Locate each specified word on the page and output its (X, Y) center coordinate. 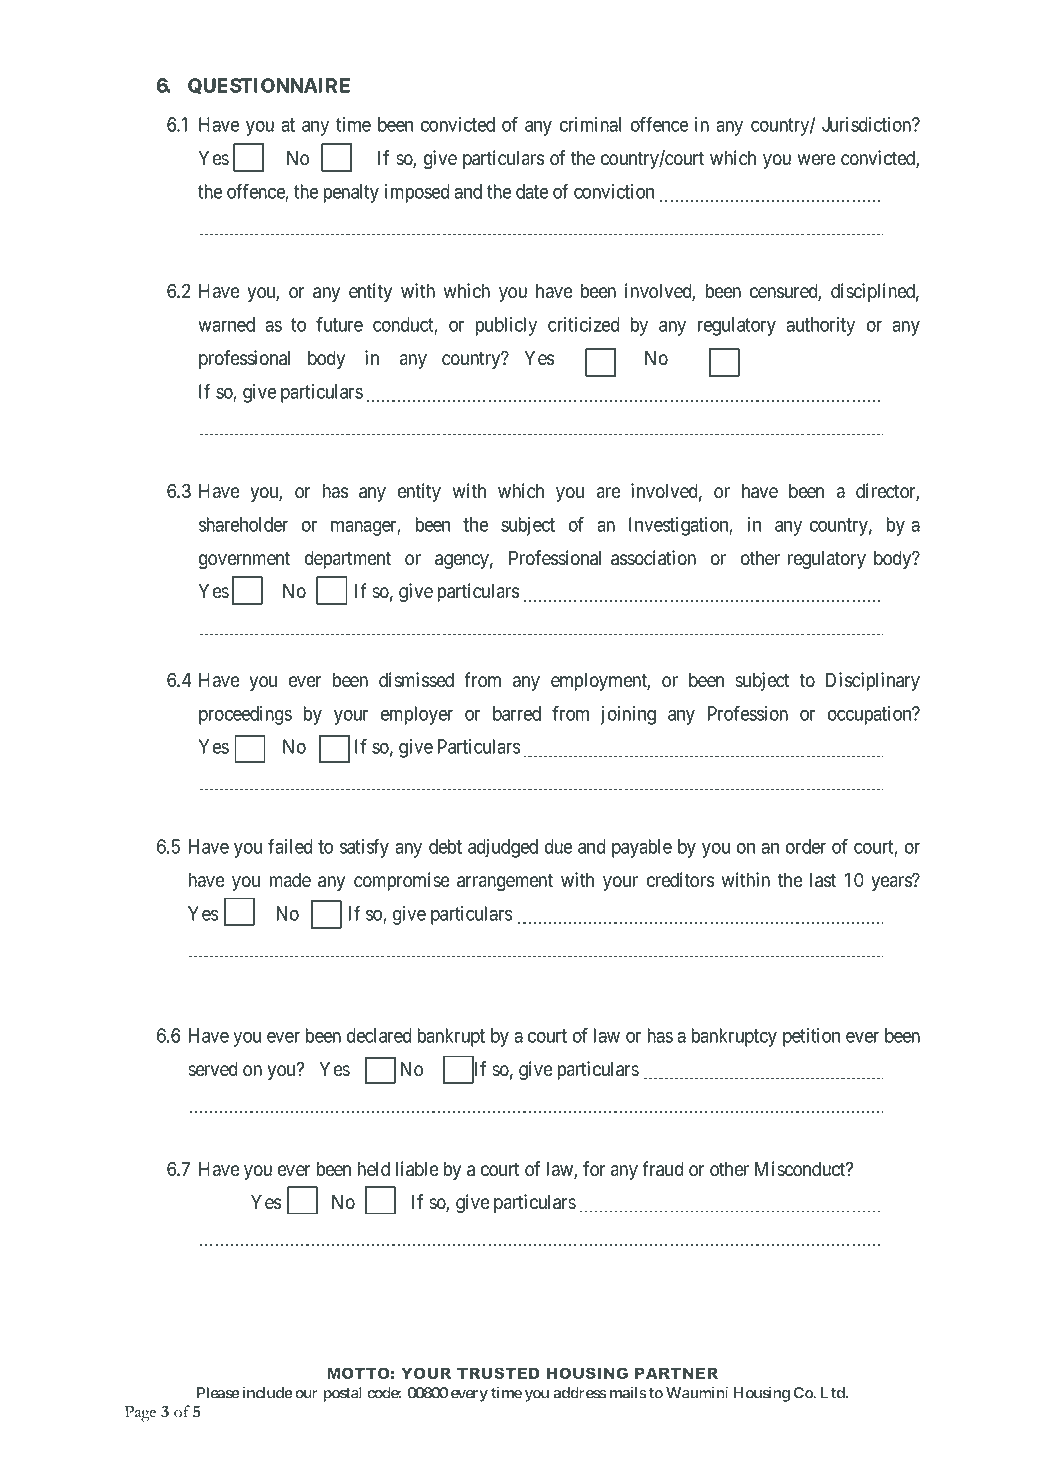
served (213, 1069)
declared (379, 1035)
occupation (871, 715)
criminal (590, 124)
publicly (506, 326)
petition (811, 1037)
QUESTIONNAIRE (269, 86)
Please (218, 1393)
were (816, 160)
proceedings (245, 715)
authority (820, 326)
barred (517, 713)
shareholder (243, 524)
